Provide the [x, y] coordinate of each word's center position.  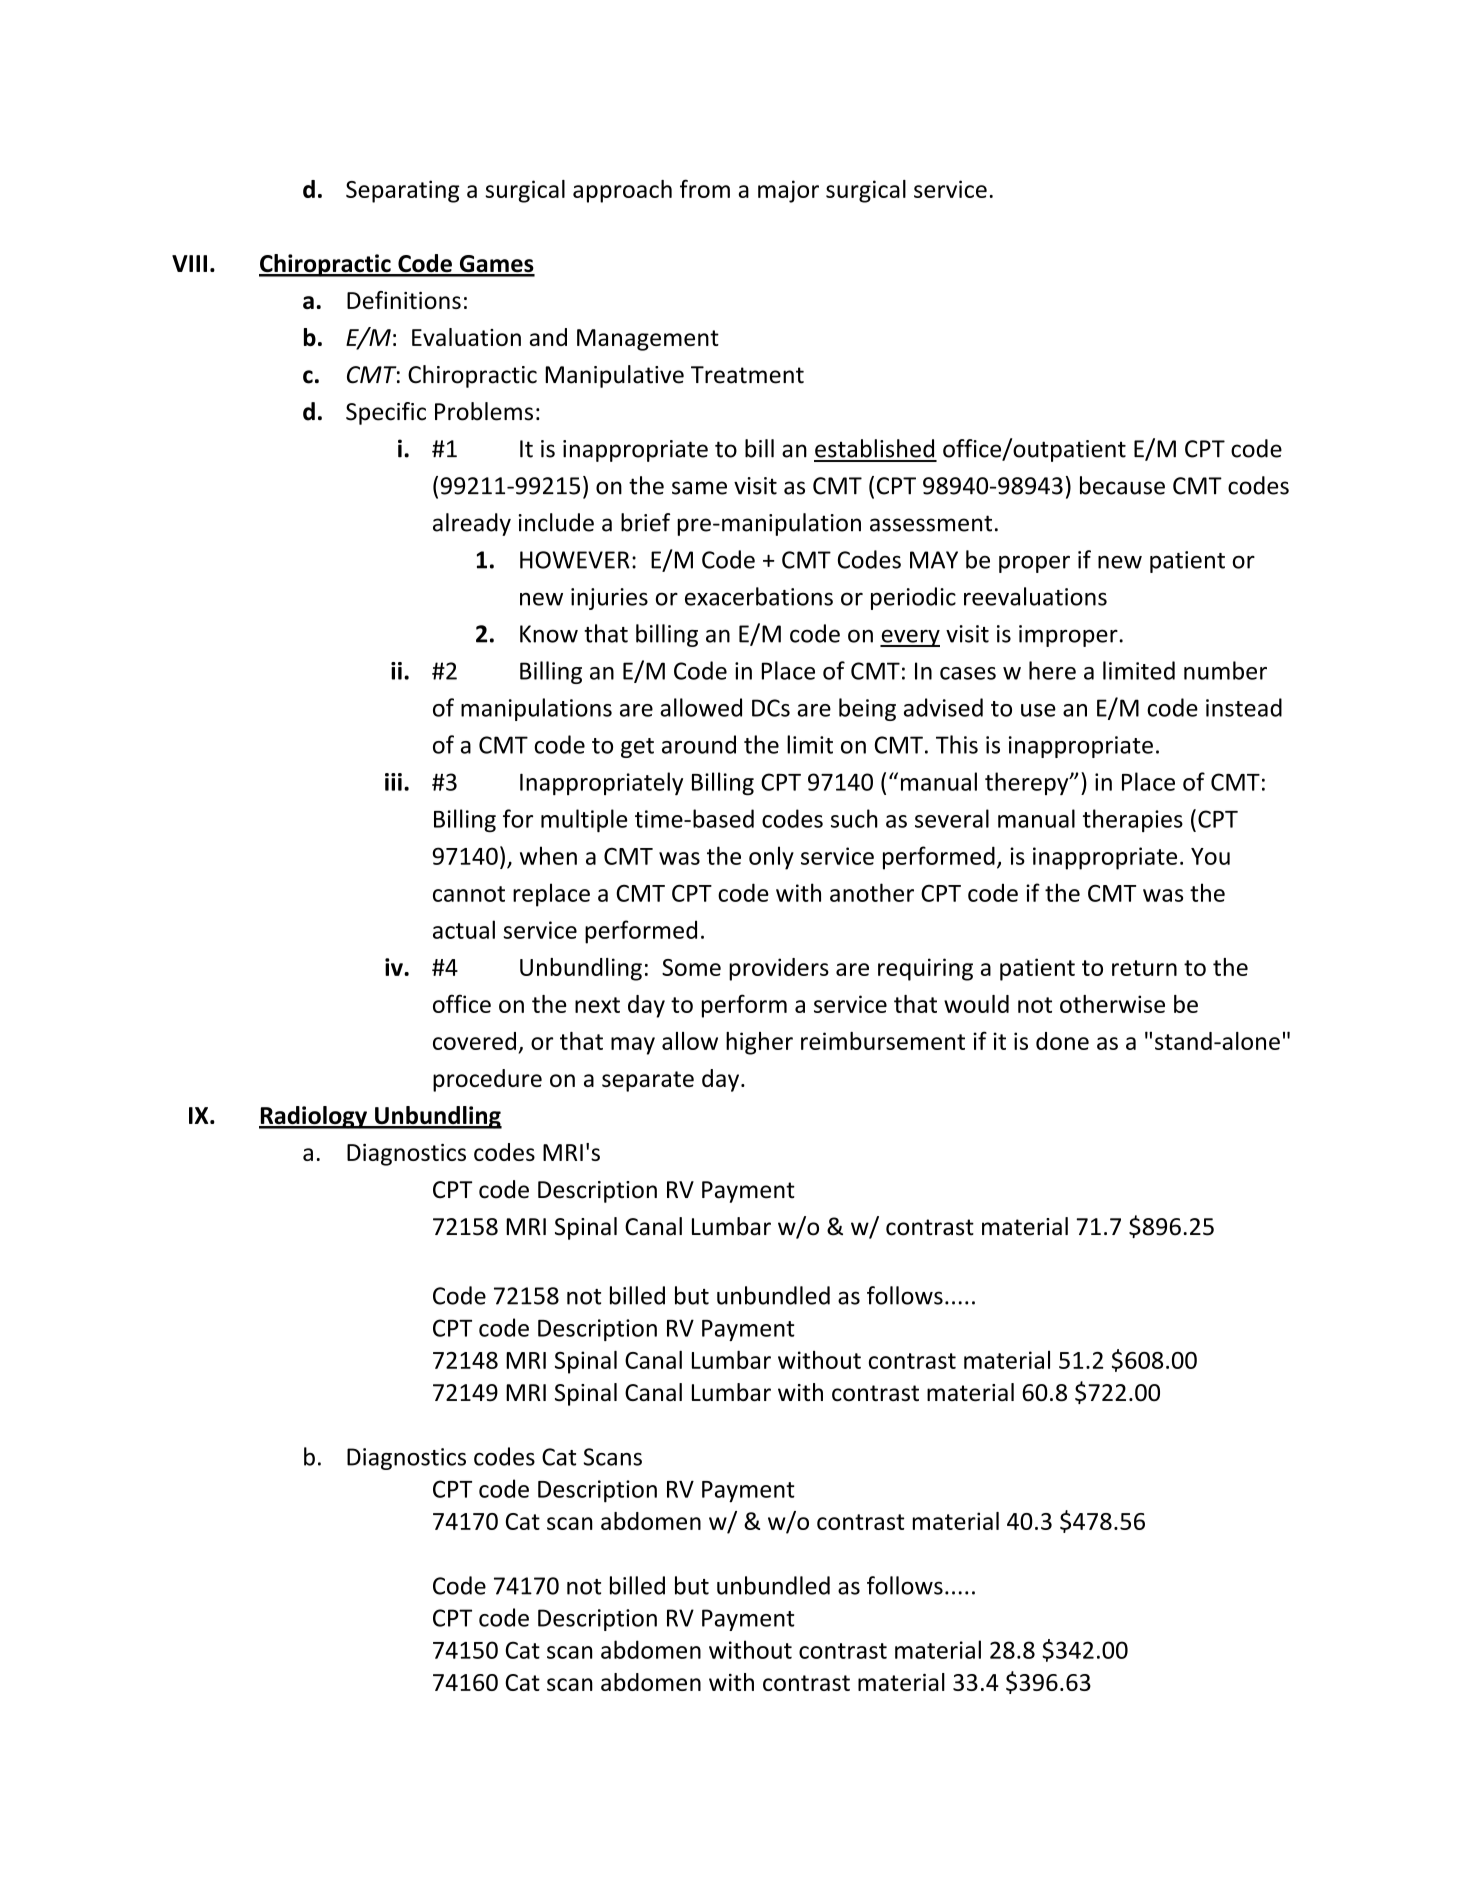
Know [549, 634]
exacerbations [759, 596]
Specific [386, 413]
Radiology [314, 1117]
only [771, 858]
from [705, 188]
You [1210, 856]
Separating [402, 191]
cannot [469, 894]
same [699, 488]
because [1122, 485]
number [1225, 670]
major [788, 191]
